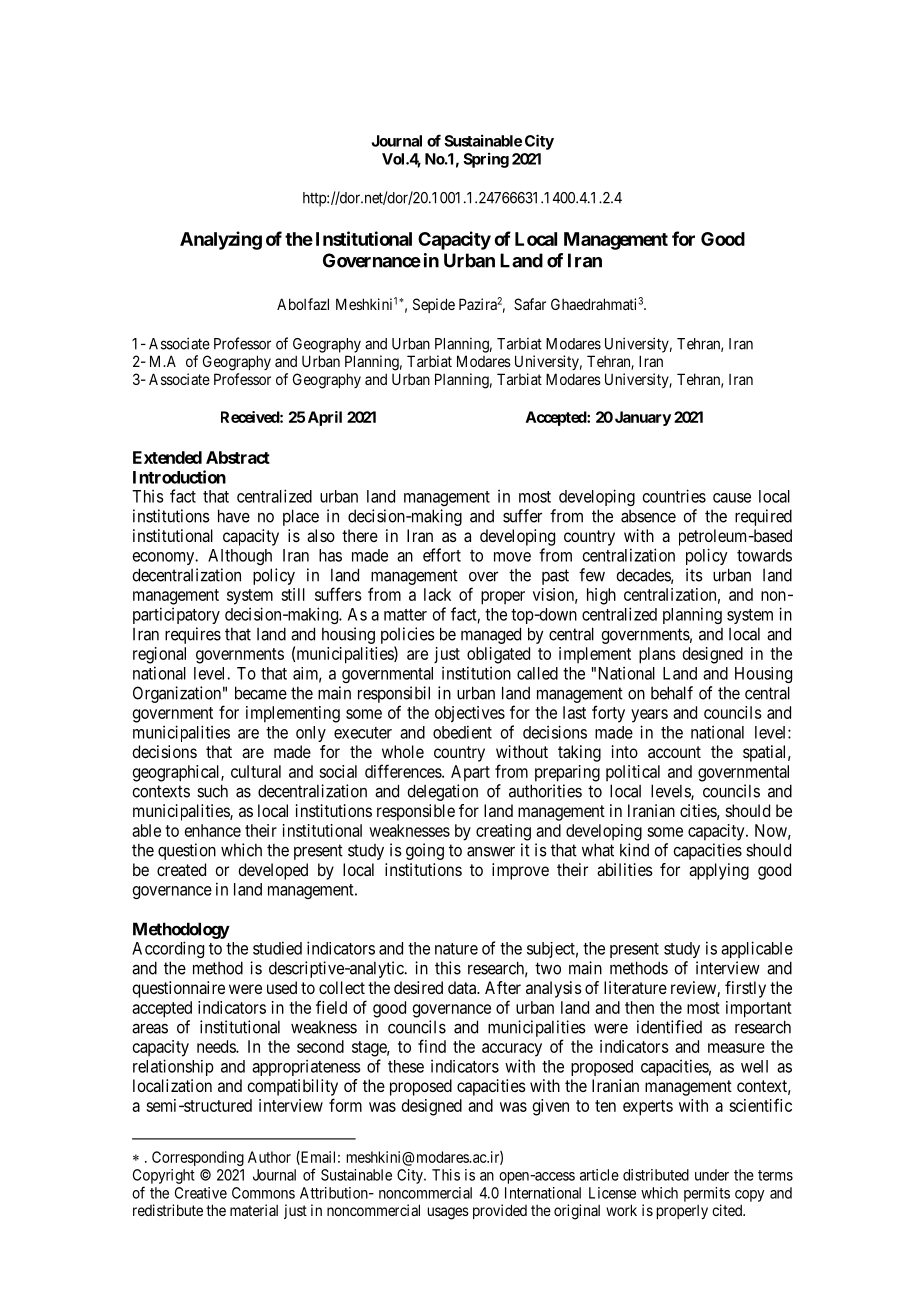  I want to click on Analyzing, so click(221, 240).
